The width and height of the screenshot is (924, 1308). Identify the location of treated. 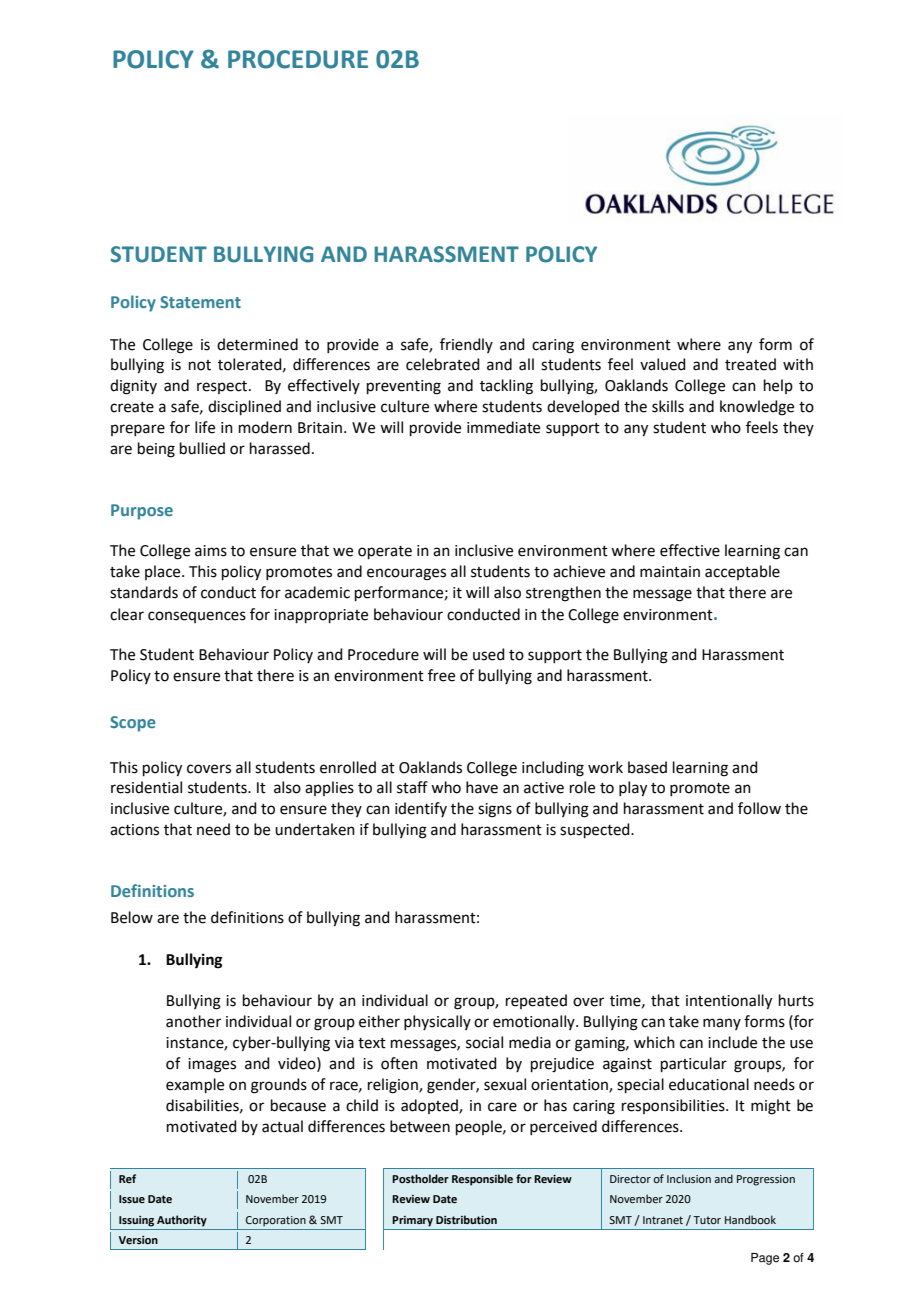
(750, 364).
